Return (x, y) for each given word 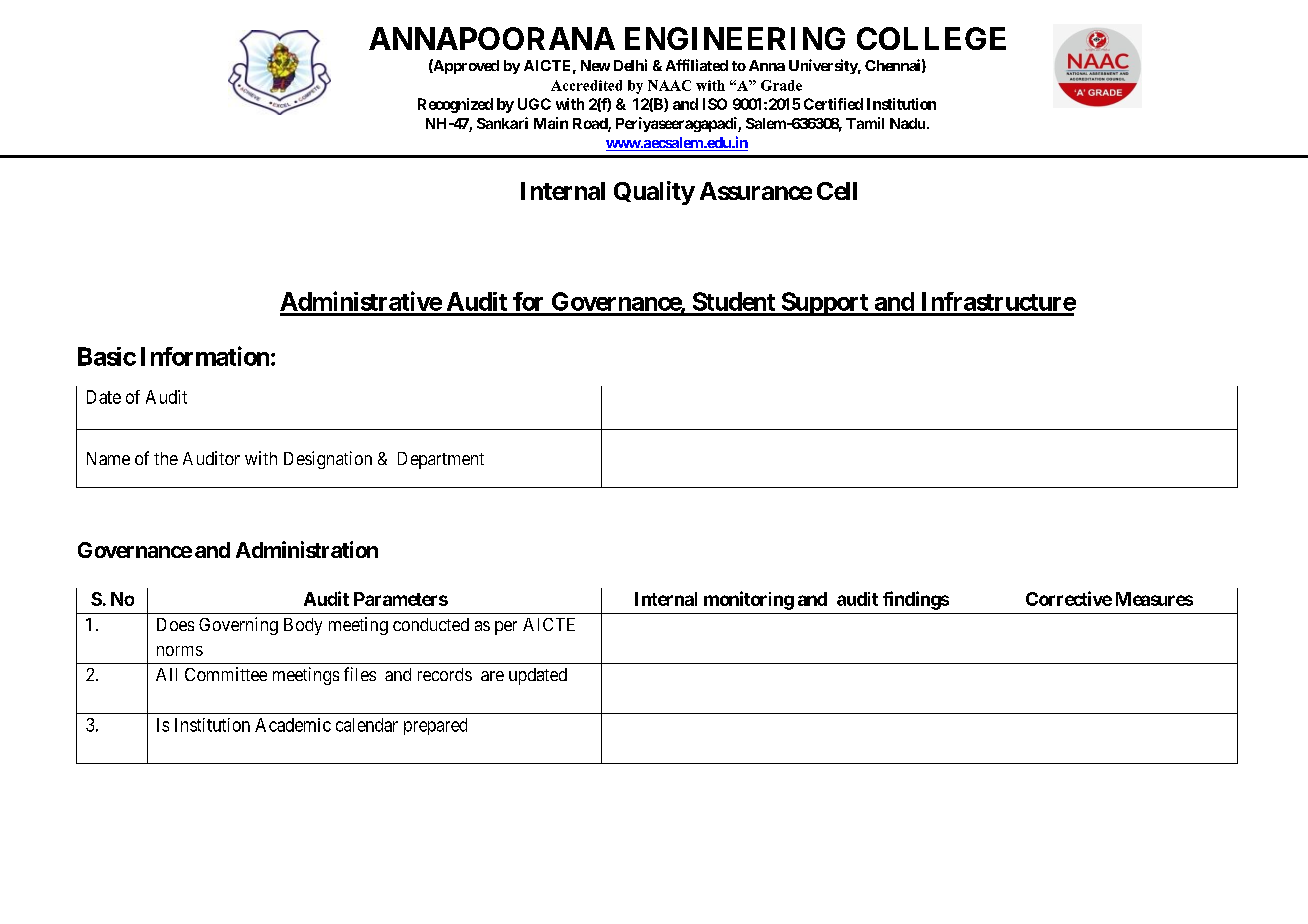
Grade (781, 85)
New (595, 65)
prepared (435, 726)
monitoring (749, 600)
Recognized (455, 105)
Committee (226, 674)
